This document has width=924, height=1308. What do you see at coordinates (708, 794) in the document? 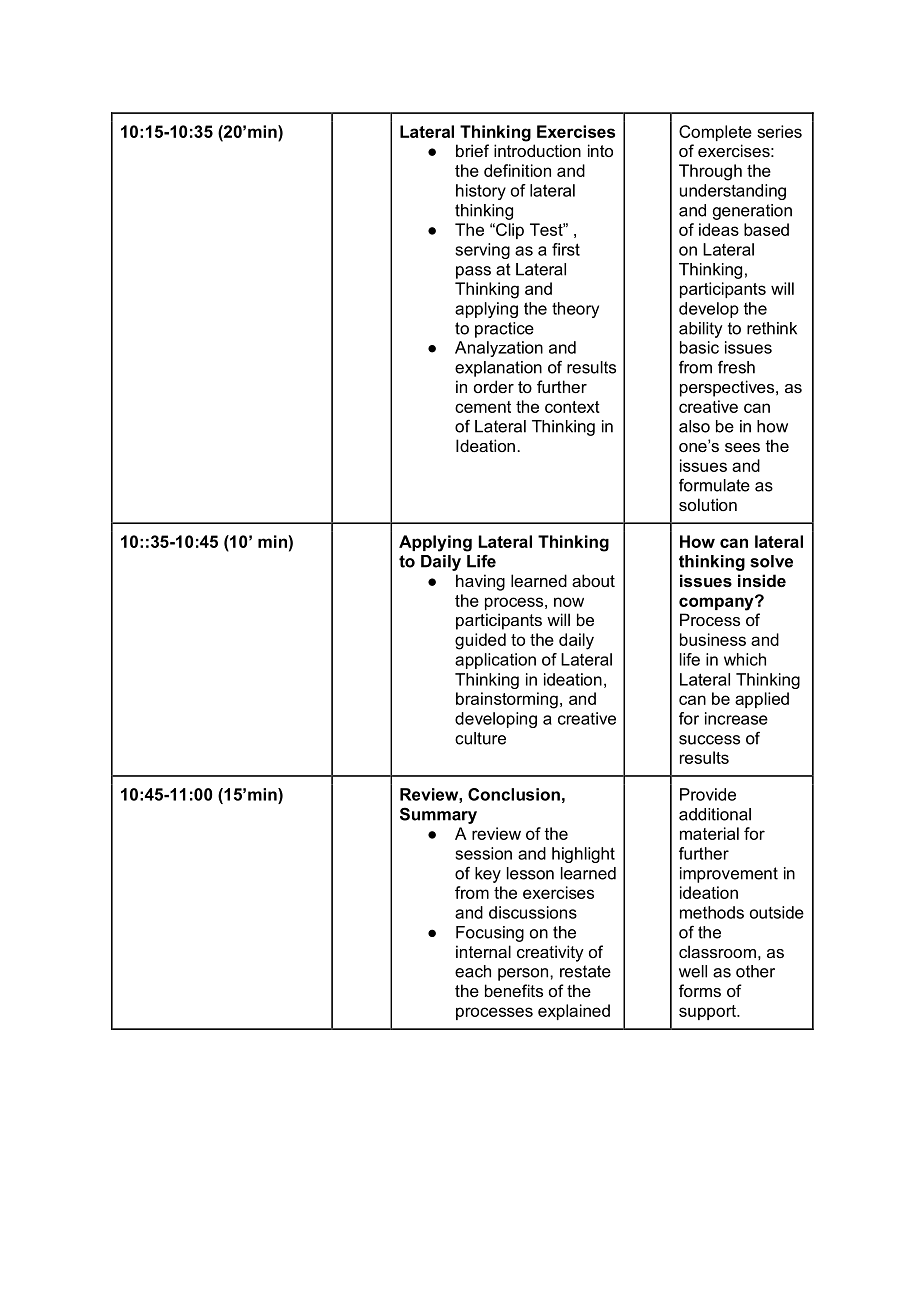
I see `Provide` at bounding box center [708, 794].
